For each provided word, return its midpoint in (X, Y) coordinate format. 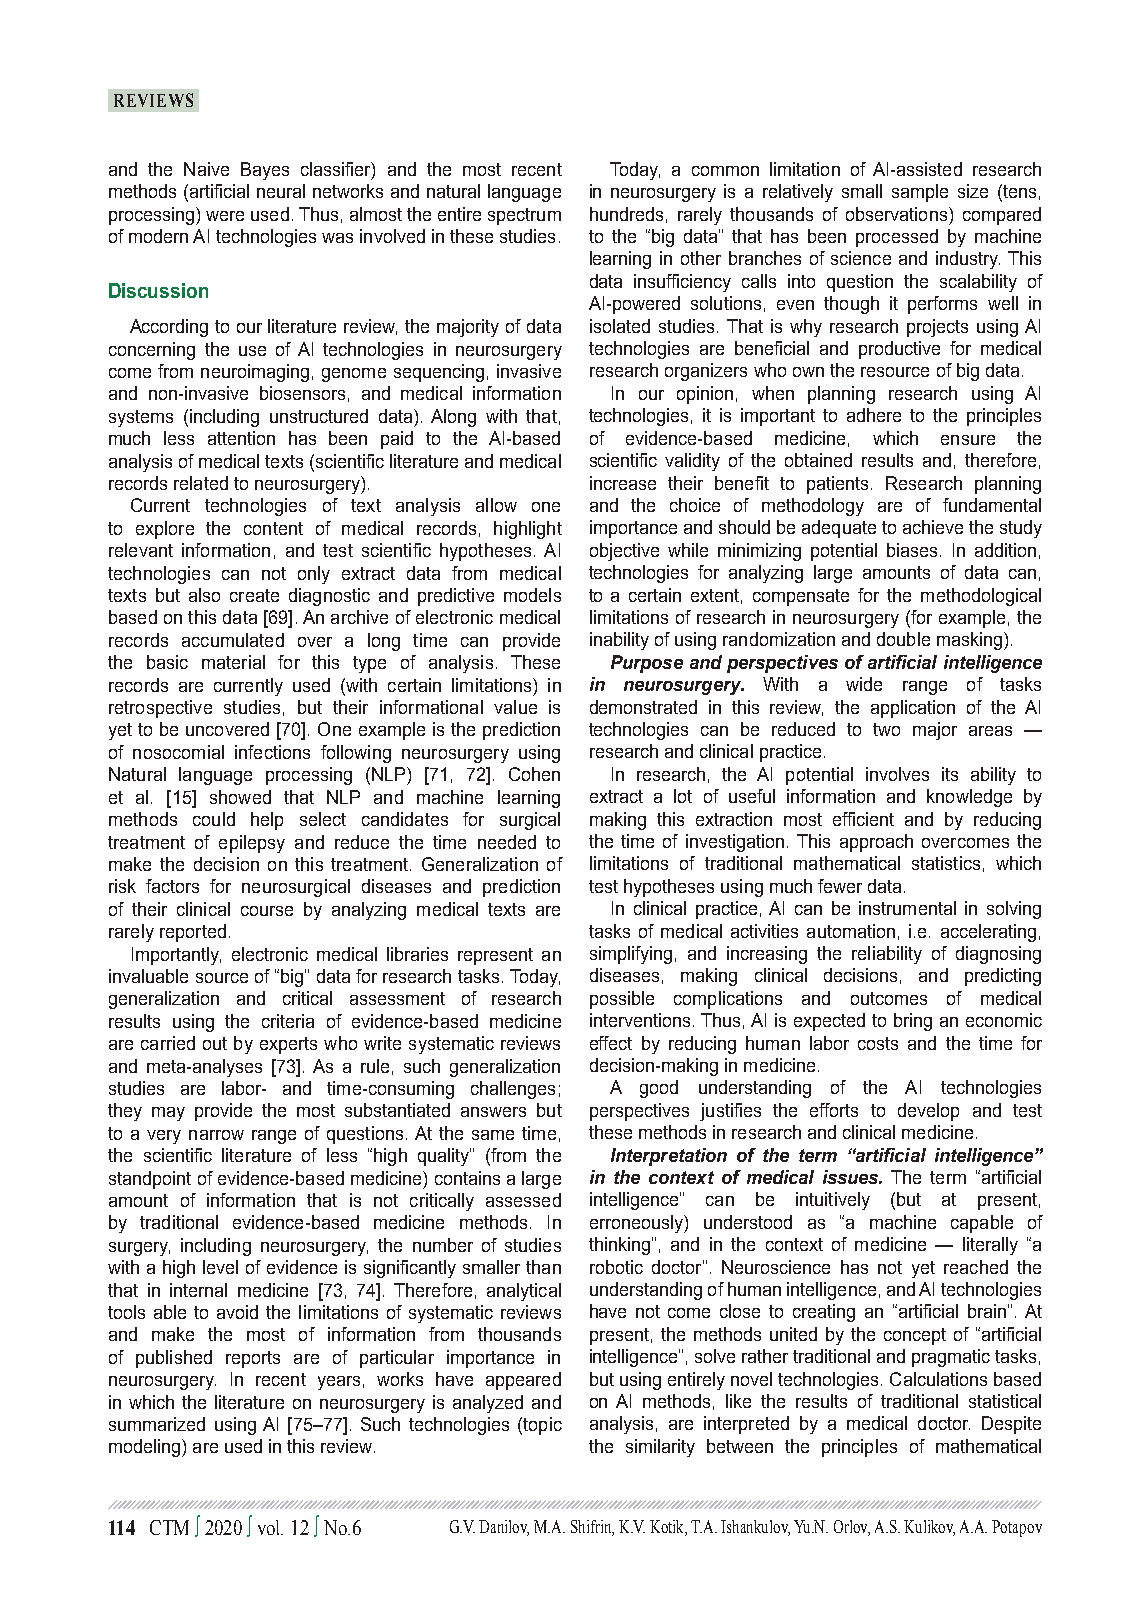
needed (507, 842)
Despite (1011, 1425)
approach (876, 843)
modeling (146, 1448)
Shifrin (592, 1528)
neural (281, 191)
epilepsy (252, 844)
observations (896, 214)
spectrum (524, 216)
